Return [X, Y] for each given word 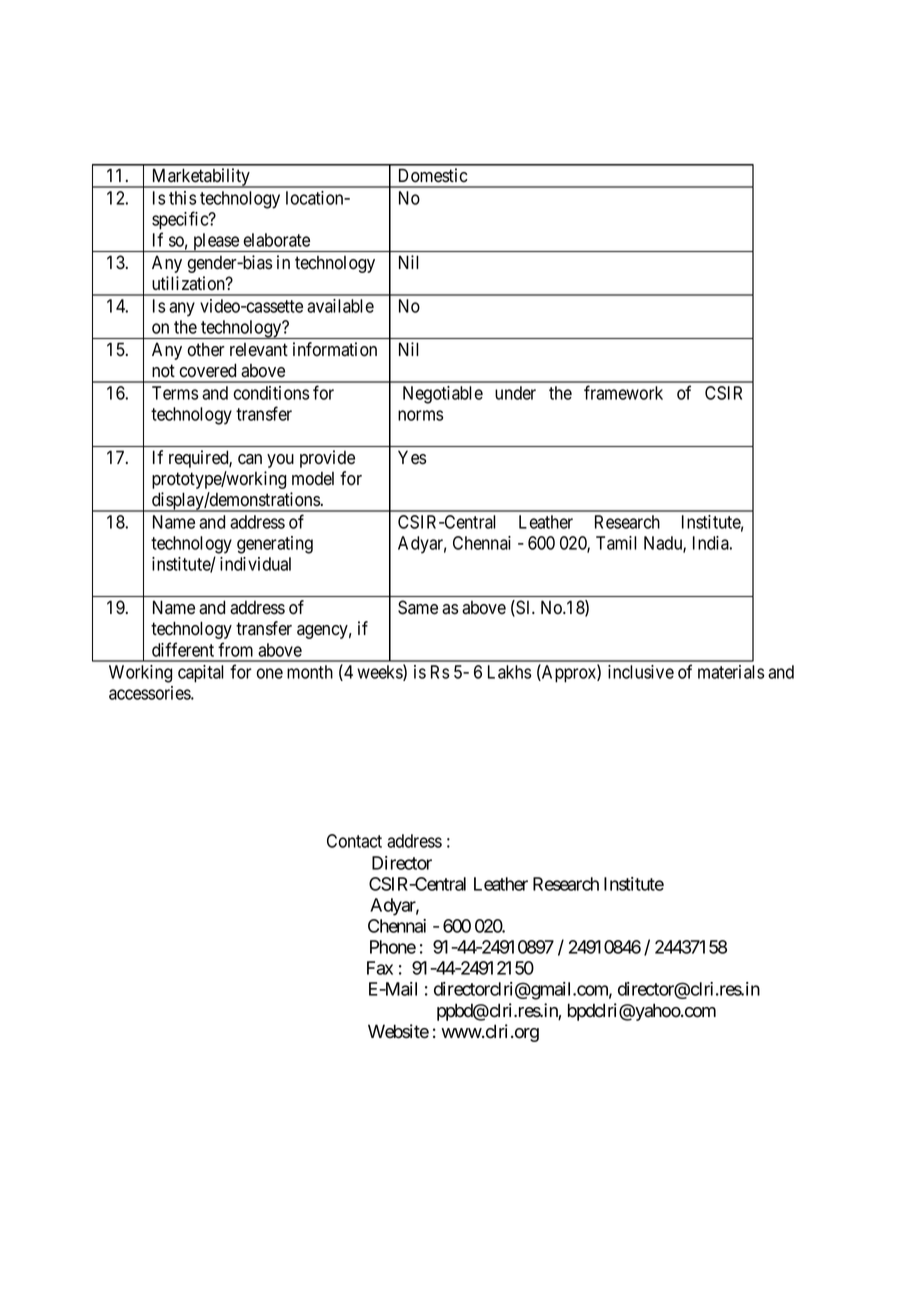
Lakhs [509, 672]
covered [207, 370]
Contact [354, 841]
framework [623, 392]
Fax [380, 968]
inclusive [641, 672]
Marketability [200, 178]
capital [201, 674]
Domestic [433, 175]
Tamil [616, 543]
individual [255, 564]
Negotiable [443, 395]
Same [418, 607]
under [515, 393]
